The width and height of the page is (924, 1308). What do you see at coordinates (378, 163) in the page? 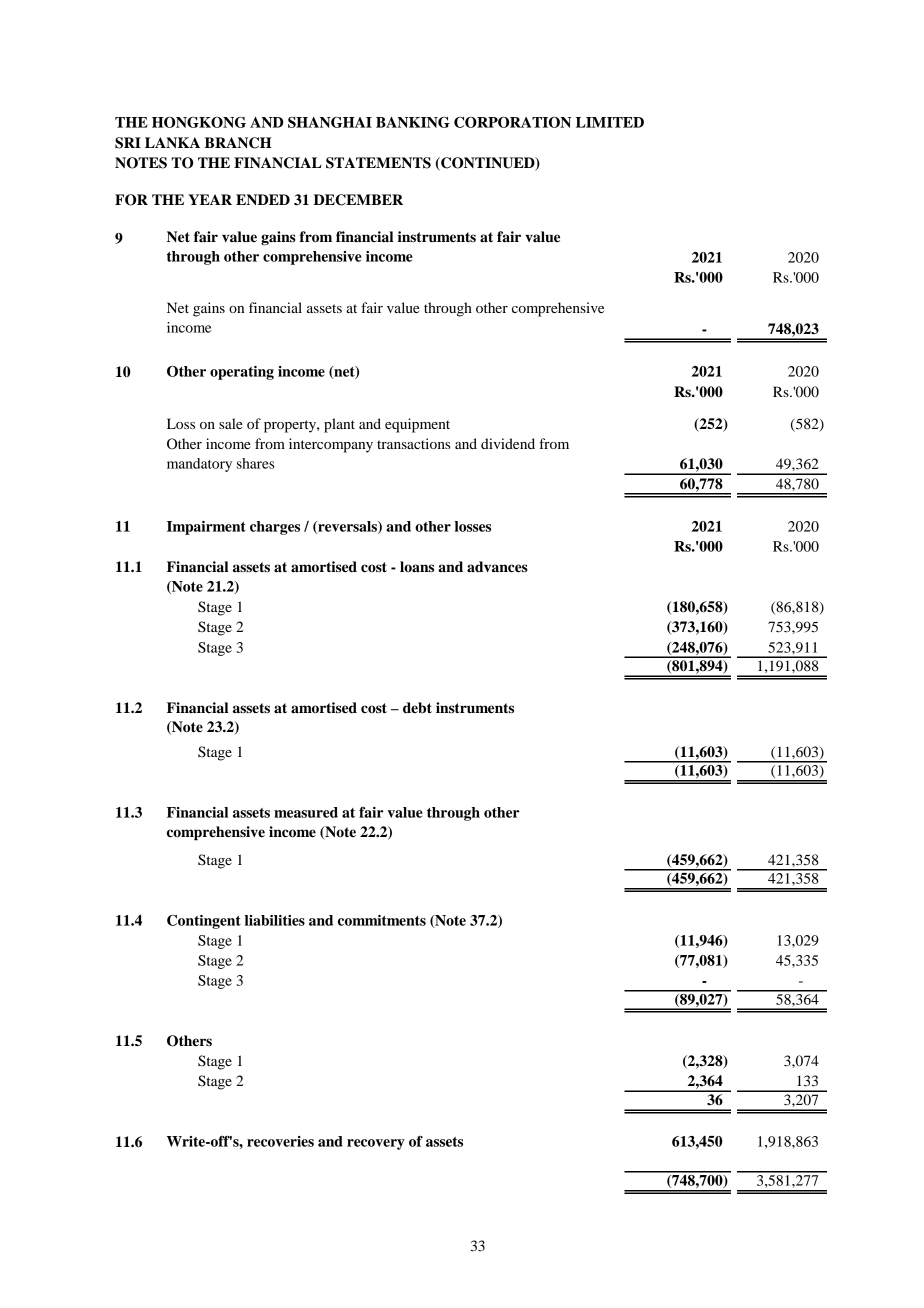
I see `STATEMENTS` at bounding box center [378, 163].
